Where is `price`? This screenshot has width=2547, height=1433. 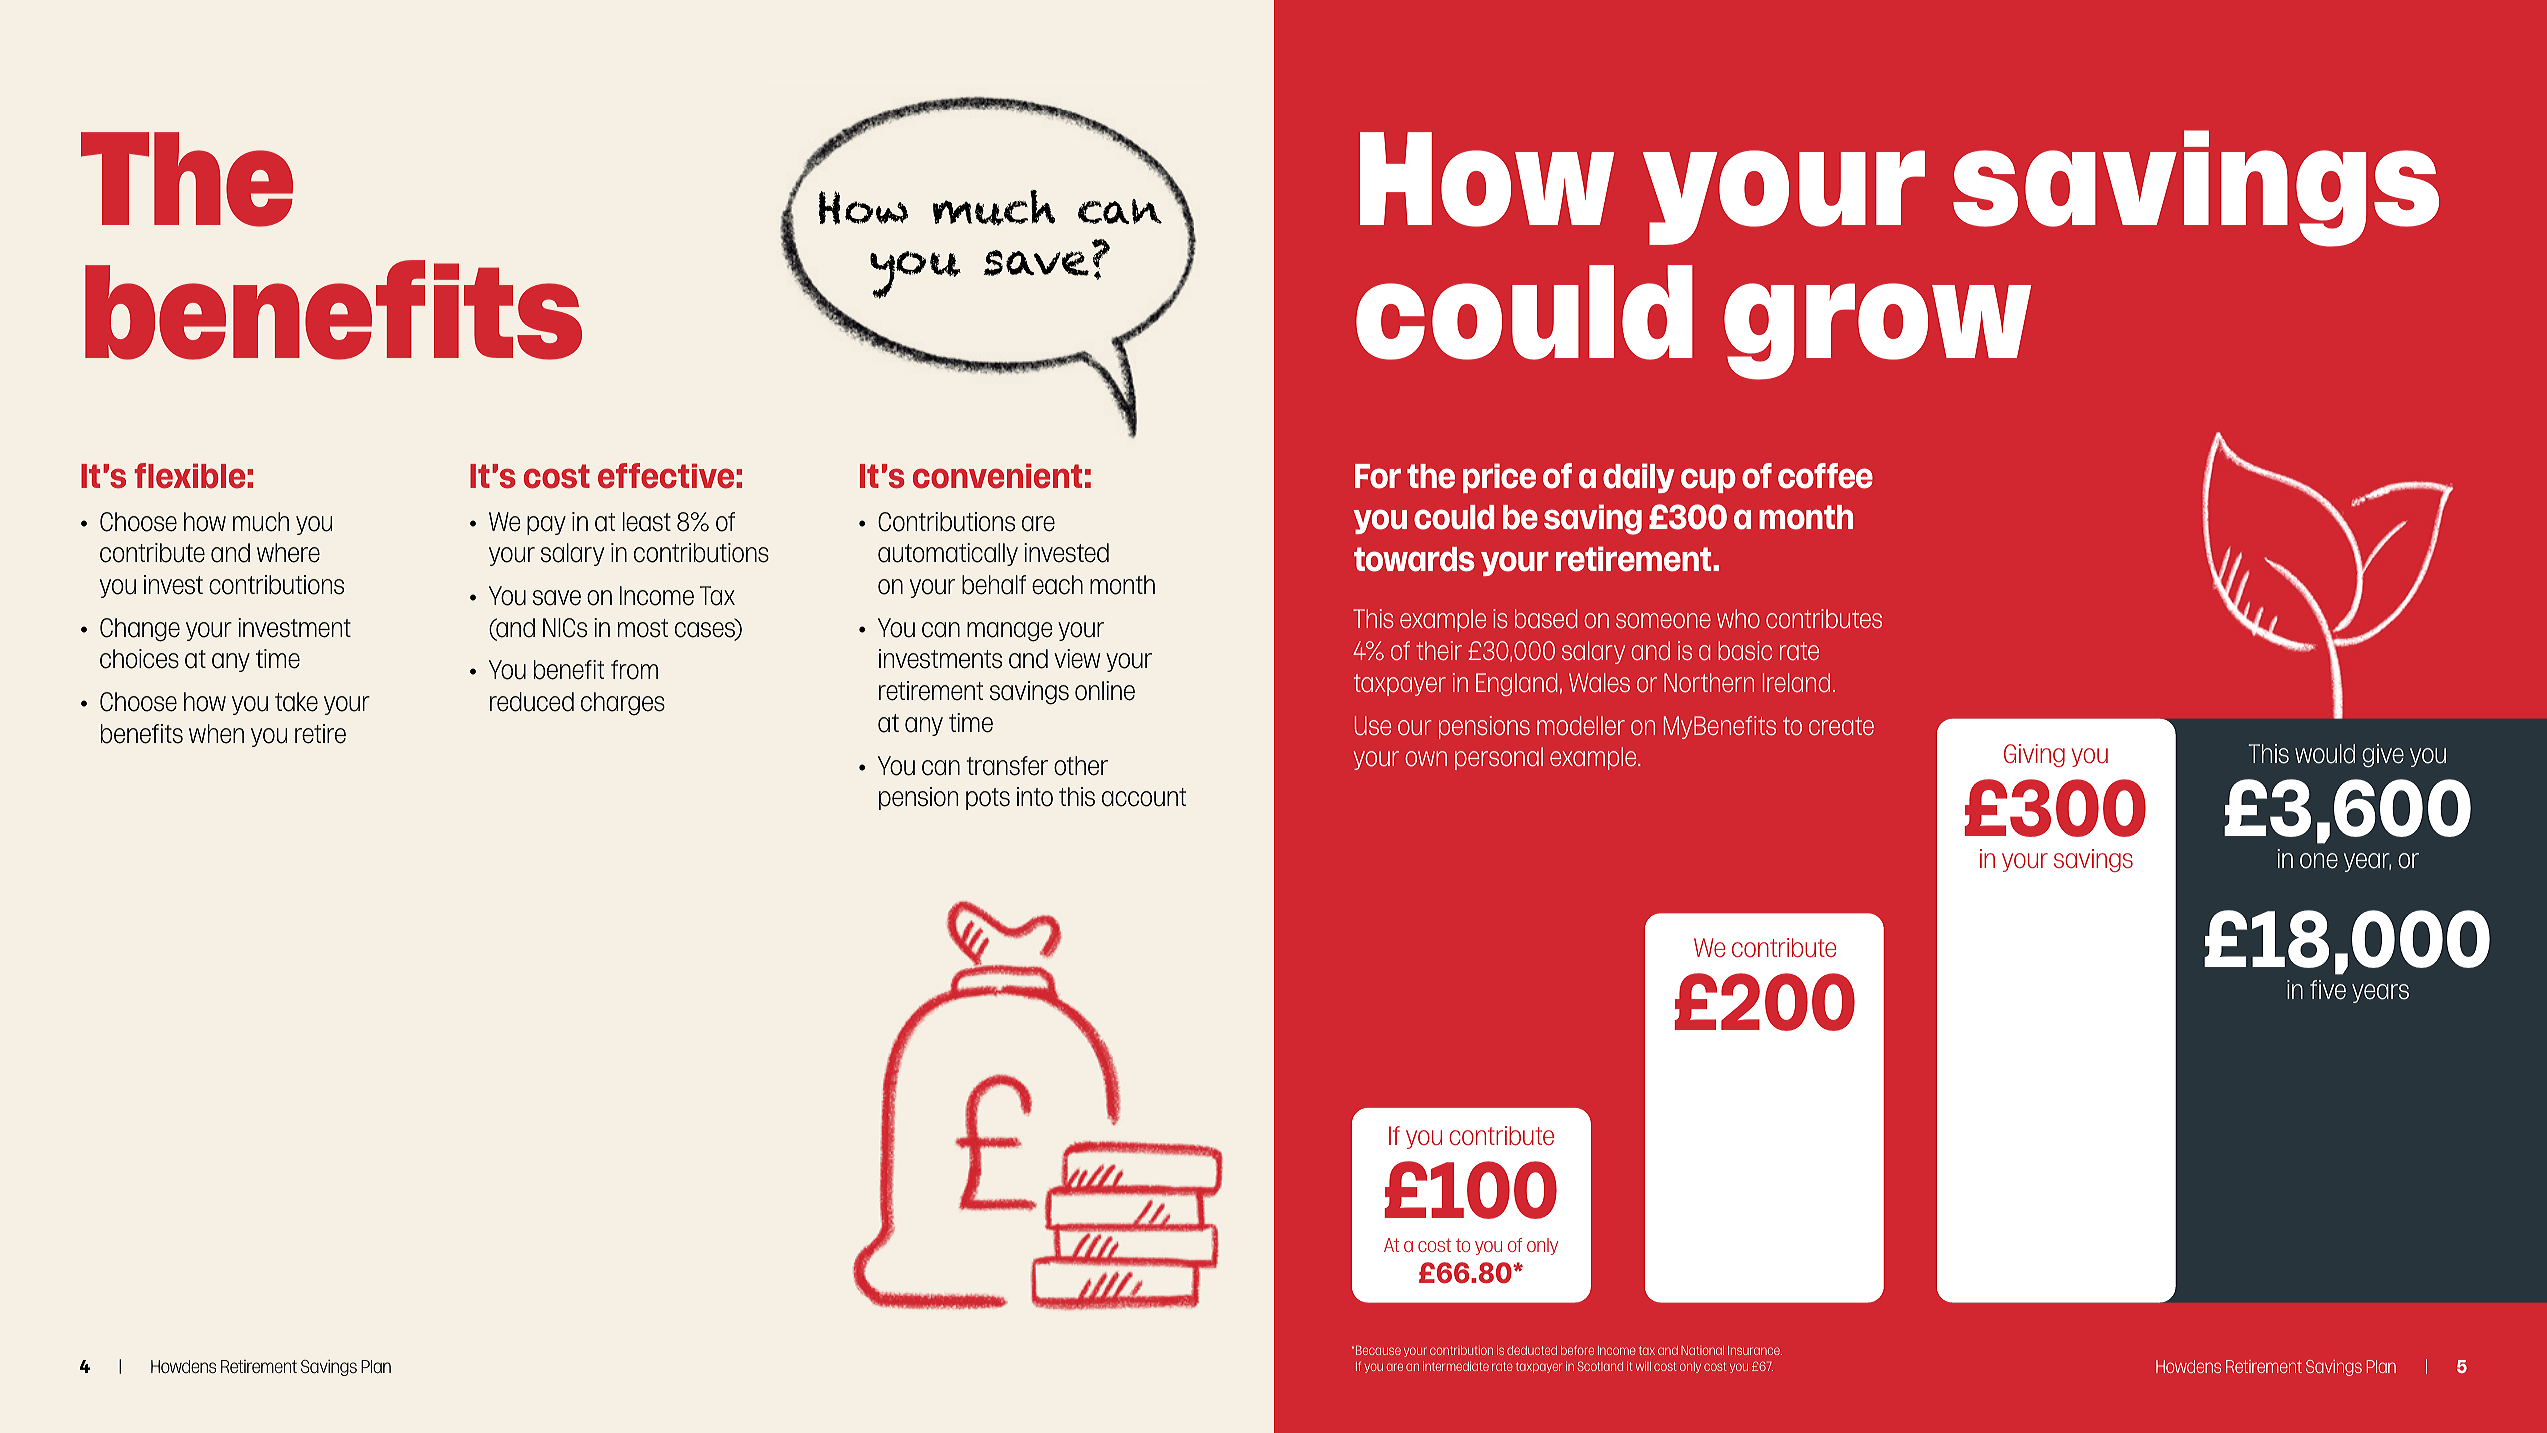 price is located at coordinates (1499, 478).
